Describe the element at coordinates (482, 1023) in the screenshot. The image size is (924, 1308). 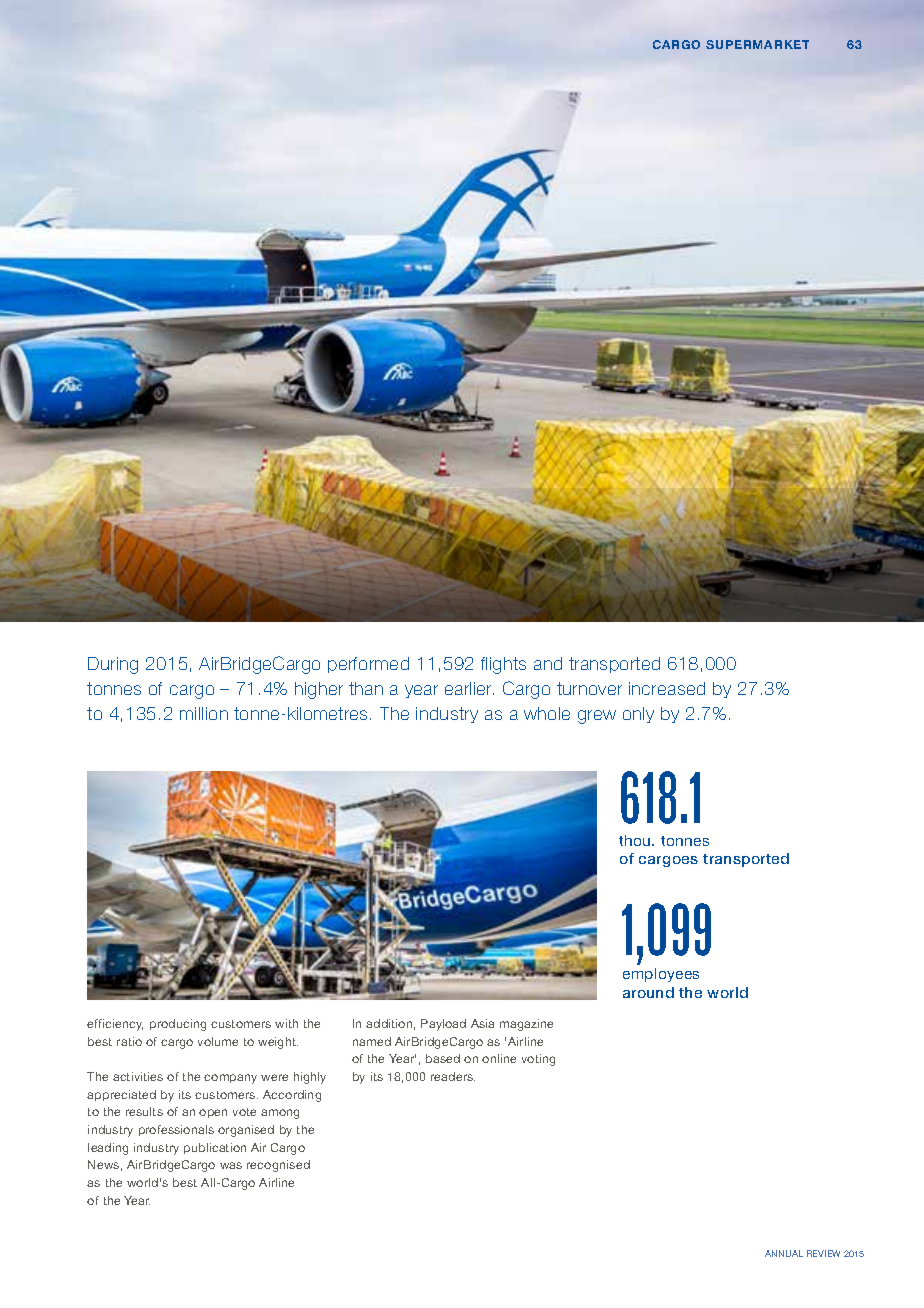
I see `Asia` at that location.
